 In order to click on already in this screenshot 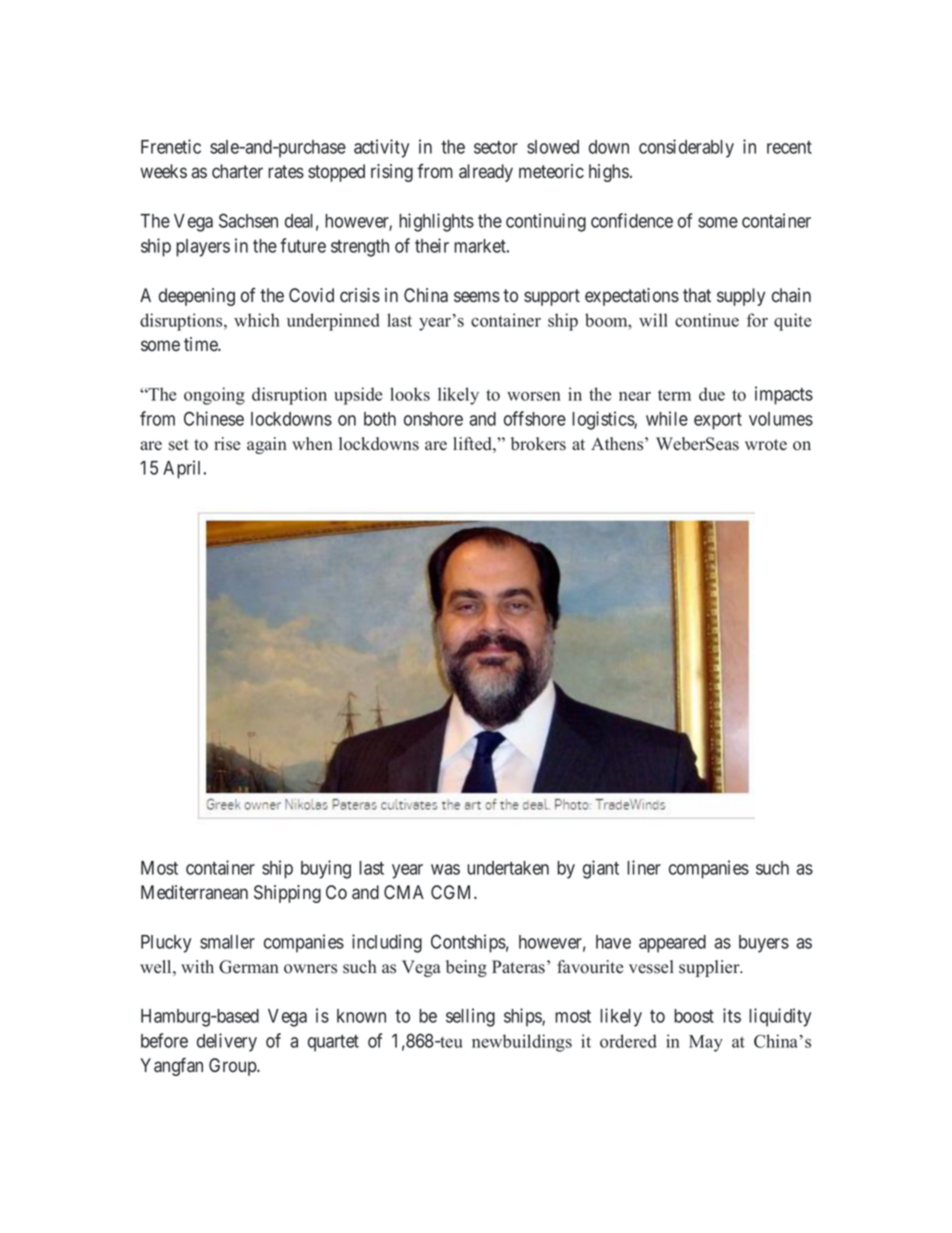, I will do `click(486, 173)`.
